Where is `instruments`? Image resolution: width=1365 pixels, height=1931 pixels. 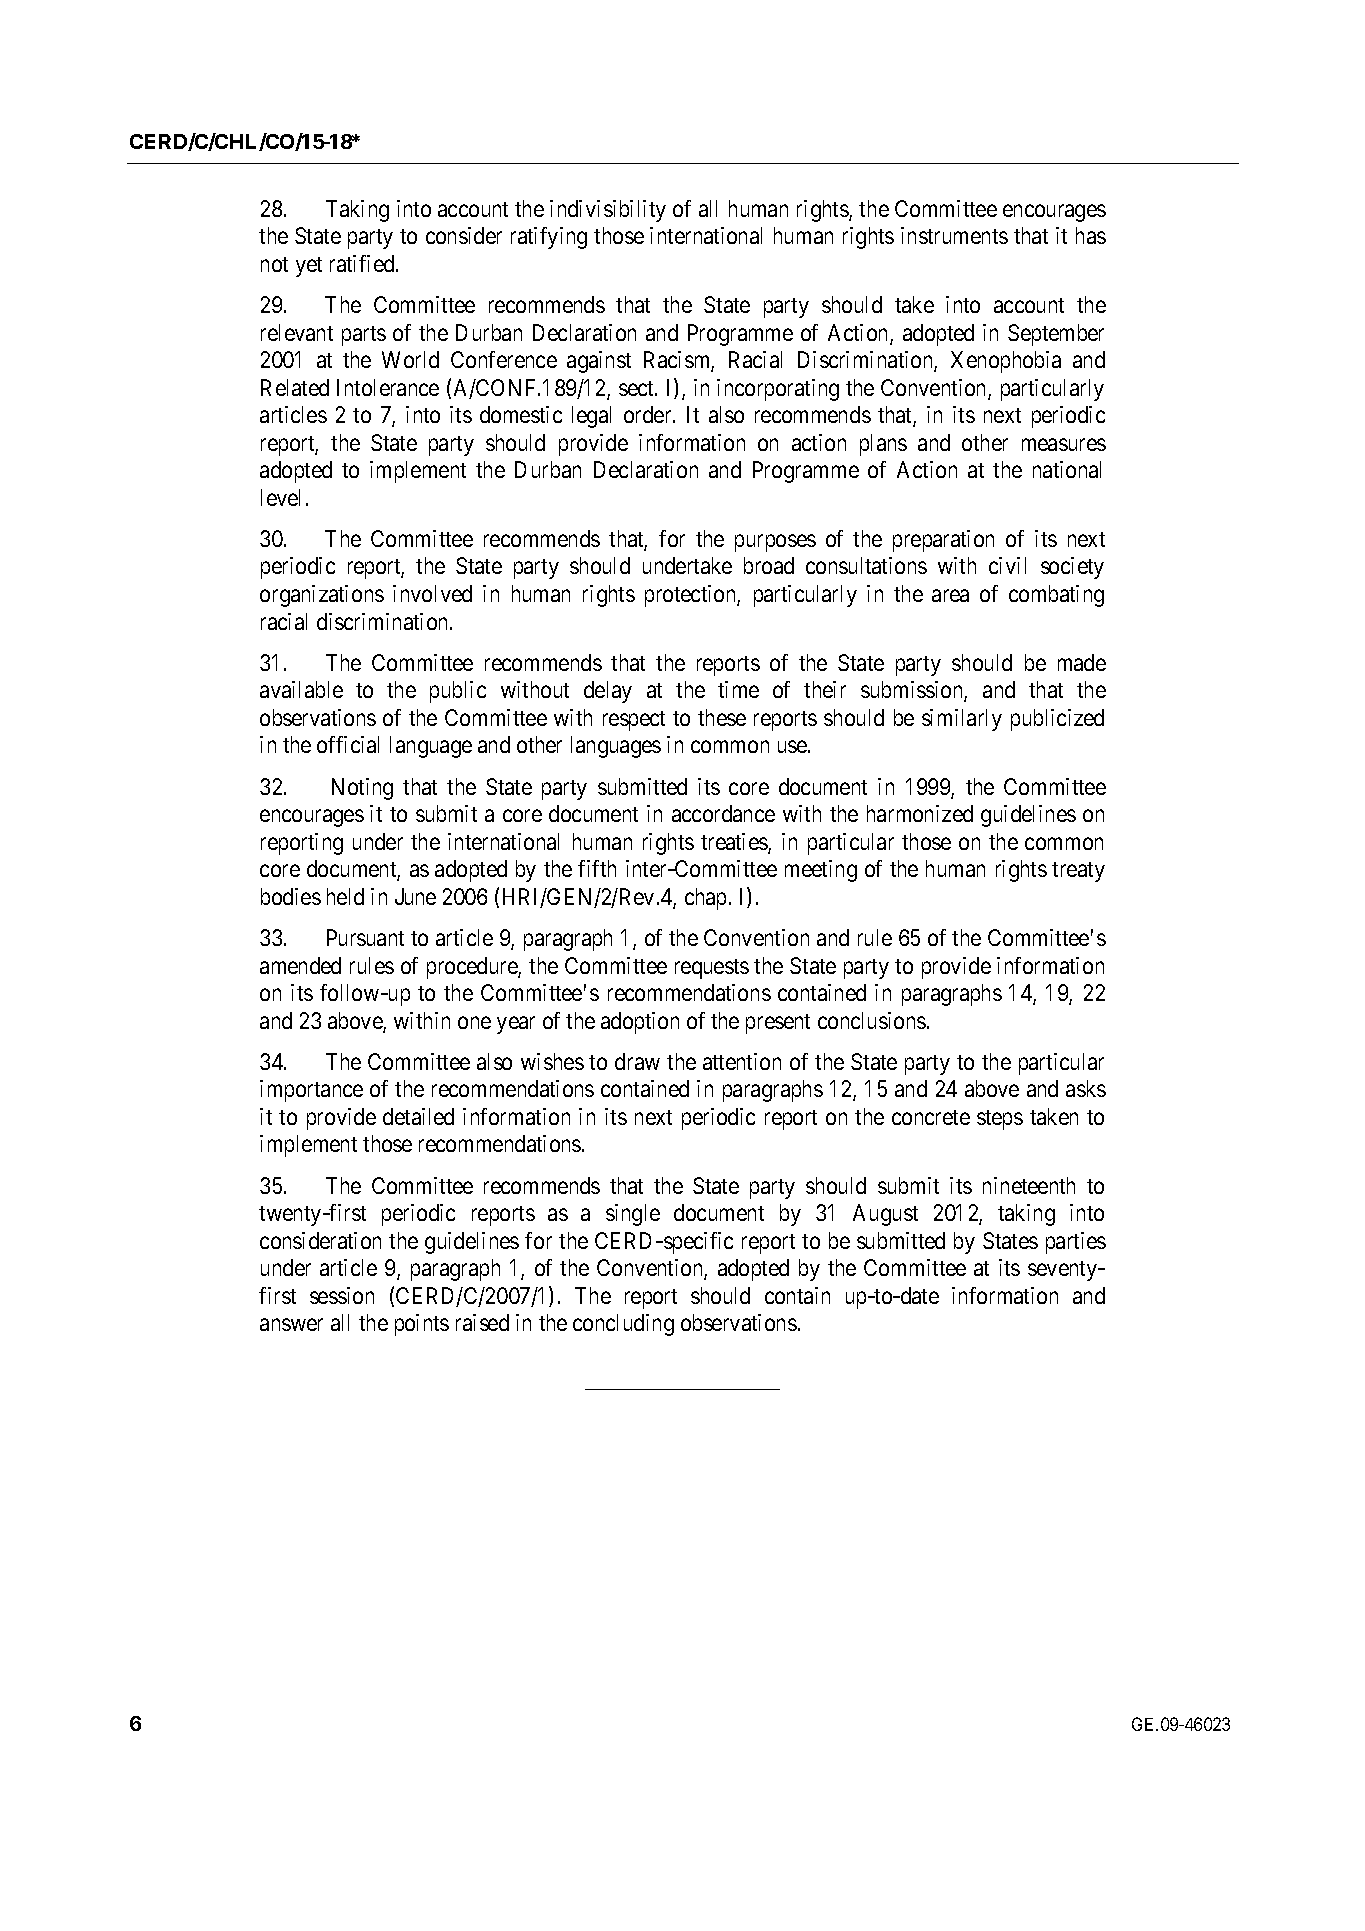 instruments is located at coordinates (954, 235).
